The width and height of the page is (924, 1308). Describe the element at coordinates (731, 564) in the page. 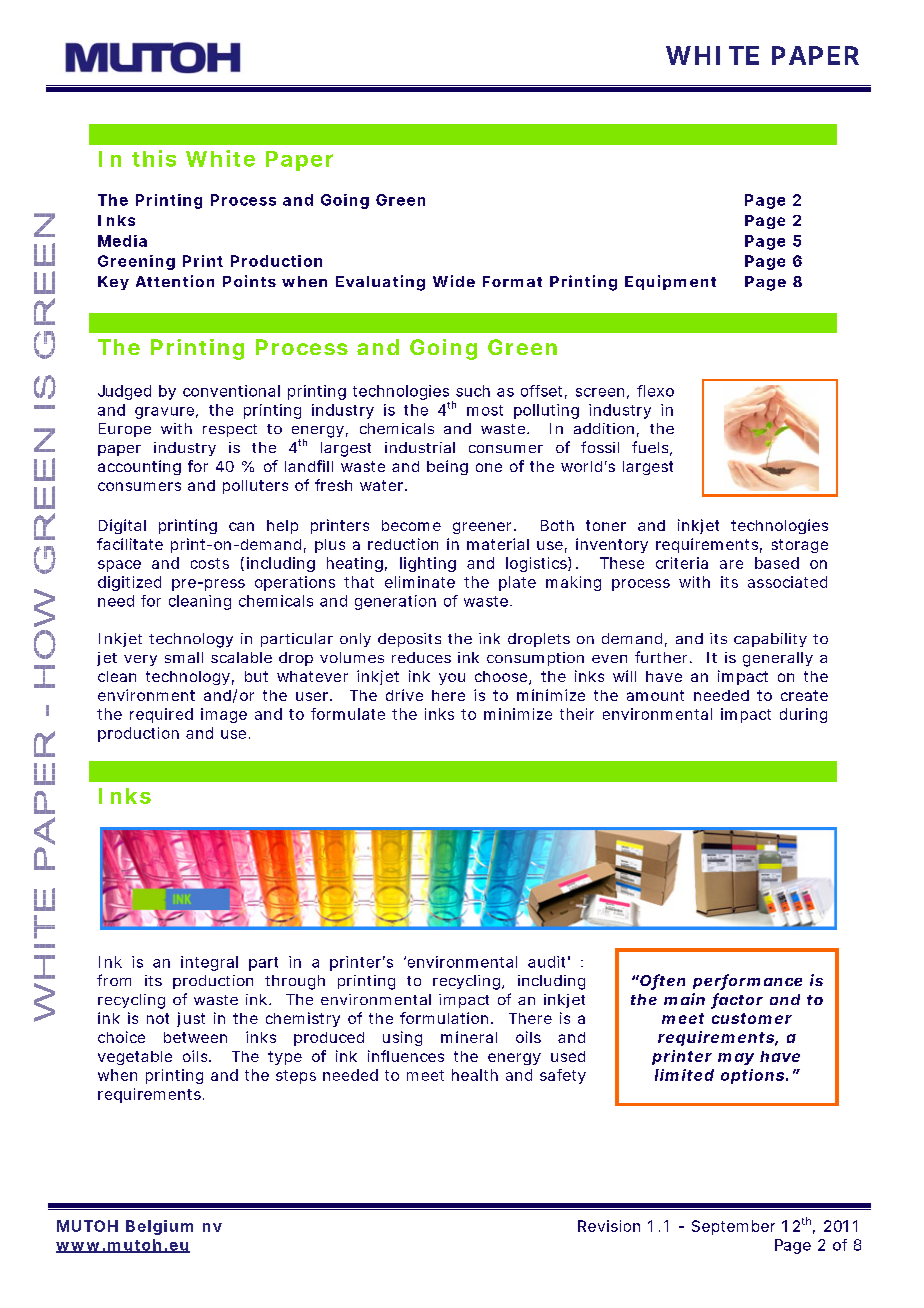

I see `are` at that location.
